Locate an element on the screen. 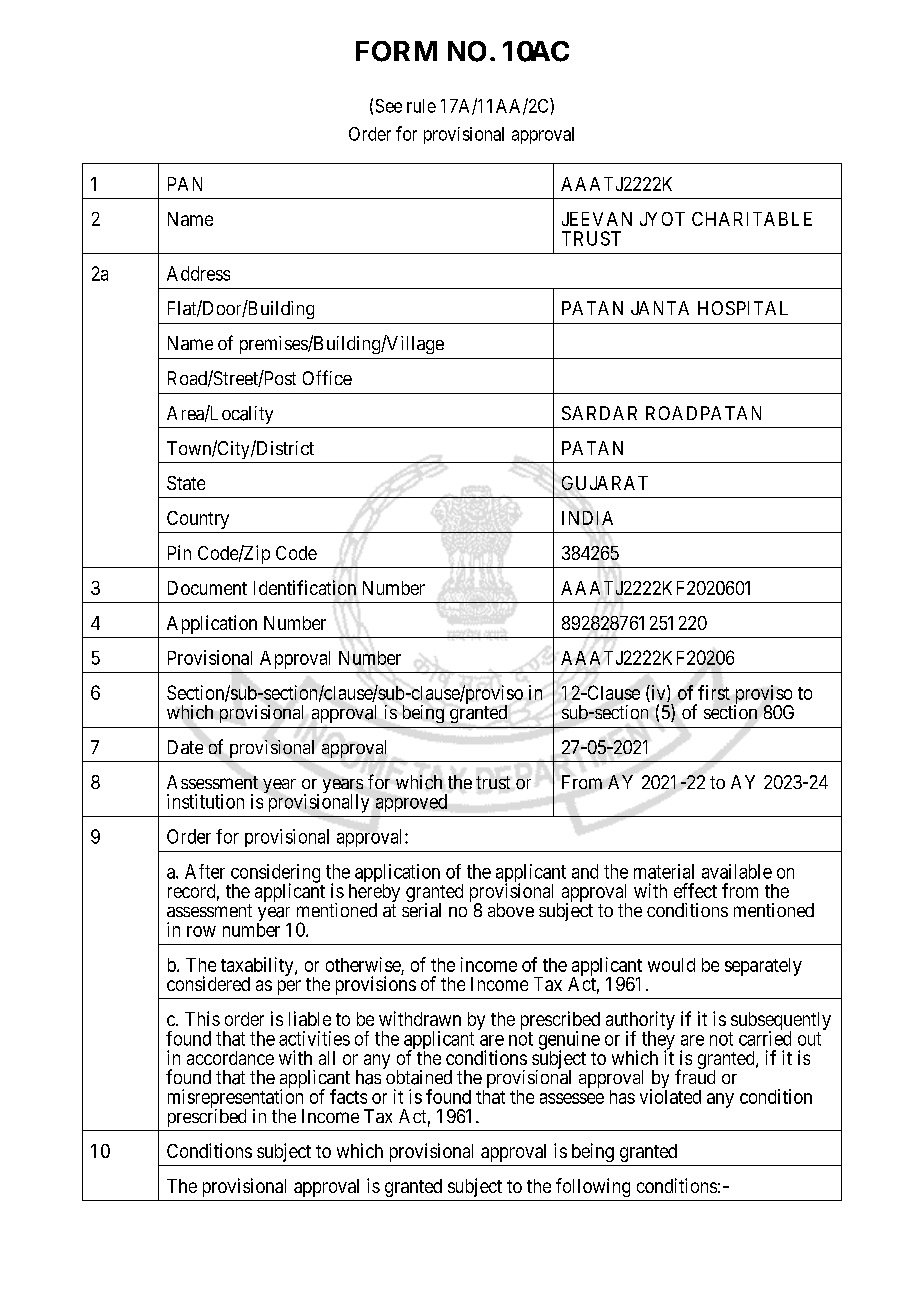 The height and width of the screenshot is (1308, 924). PAN is located at coordinates (185, 184).
